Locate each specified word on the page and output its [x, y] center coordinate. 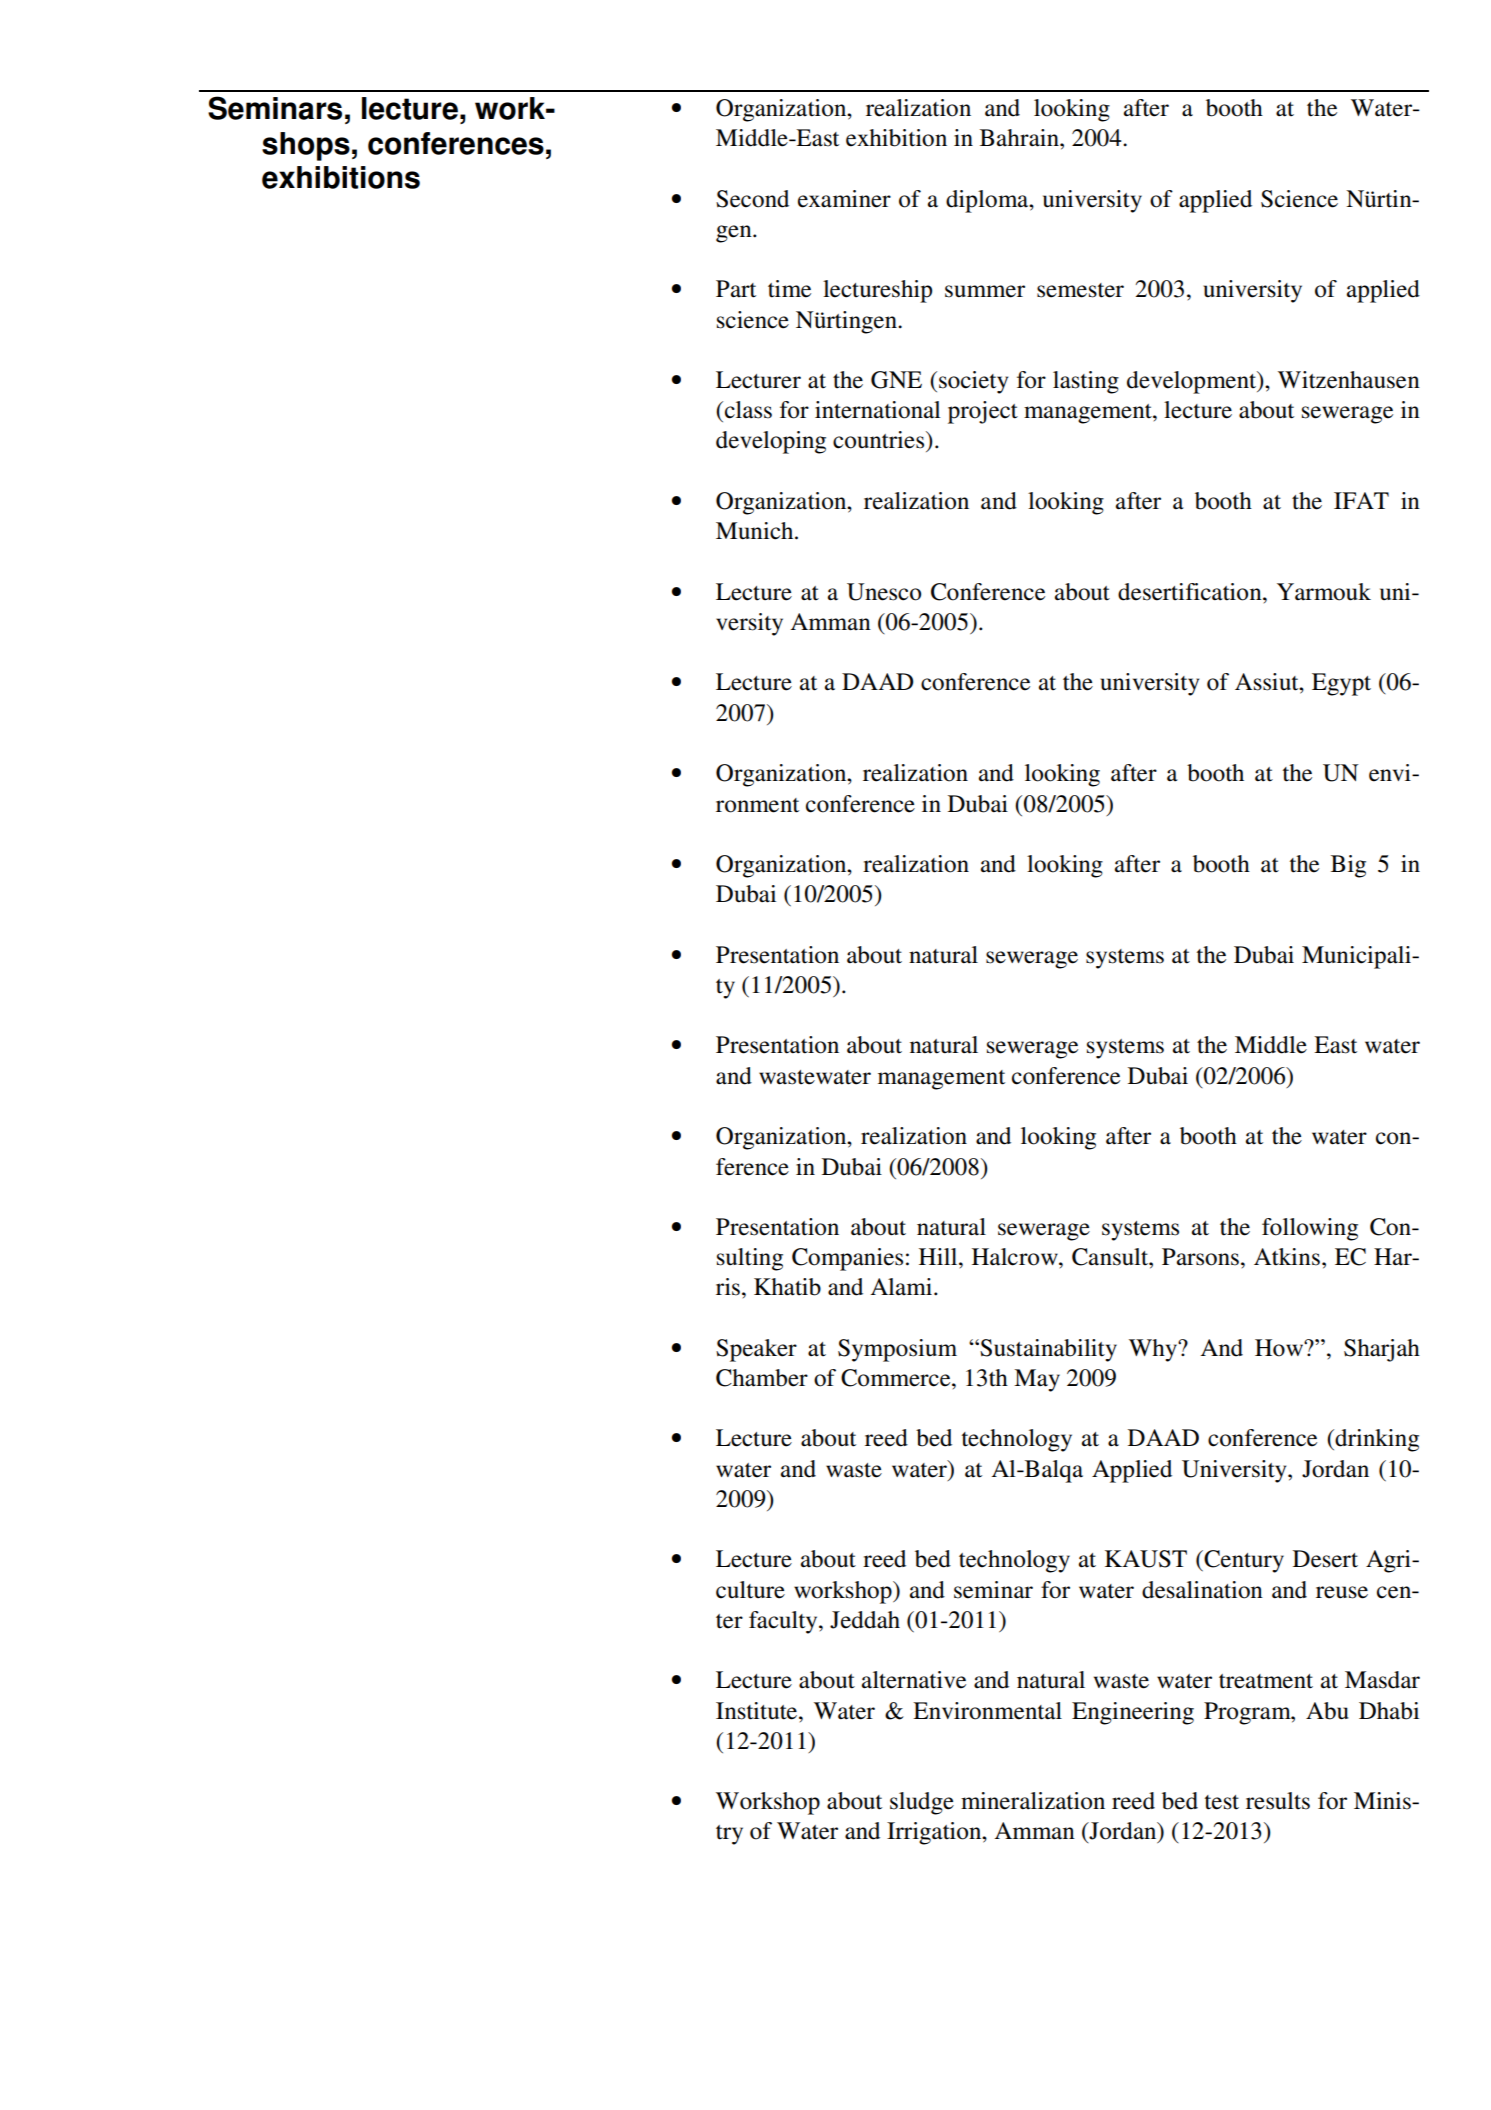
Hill [939, 1256]
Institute [758, 1711]
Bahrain [1020, 138]
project [983, 412]
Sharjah [1382, 1350]
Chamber [762, 1378]
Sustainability [1047, 1350]
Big [1348, 866]
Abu [1327, 1711]
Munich [756, 531]
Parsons [1200, 1257]
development [1193, 382]
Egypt [1341, 684]
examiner [844, 199]
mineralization [1033, 1801]
